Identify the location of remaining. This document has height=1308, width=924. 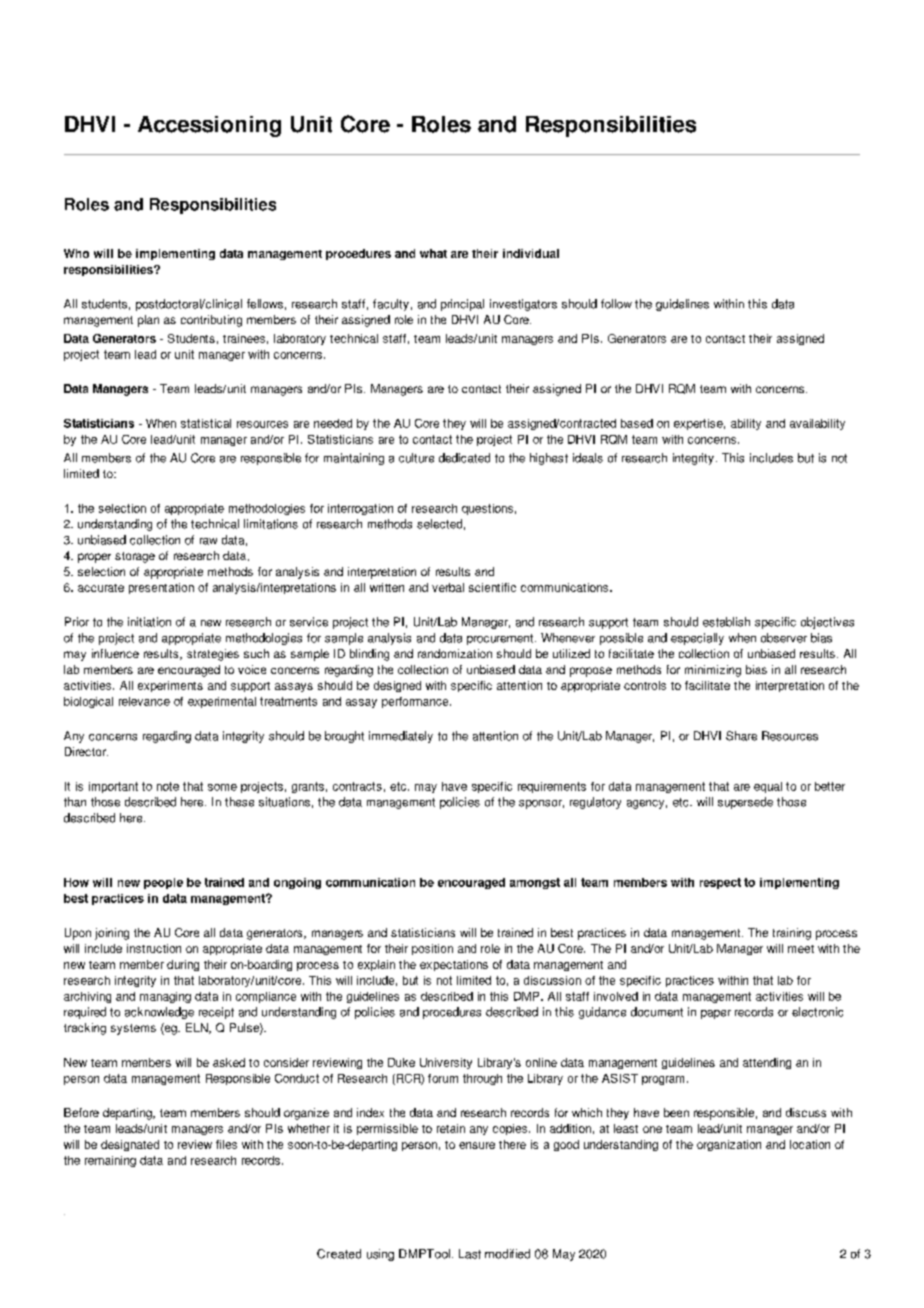
(110, 1161).
